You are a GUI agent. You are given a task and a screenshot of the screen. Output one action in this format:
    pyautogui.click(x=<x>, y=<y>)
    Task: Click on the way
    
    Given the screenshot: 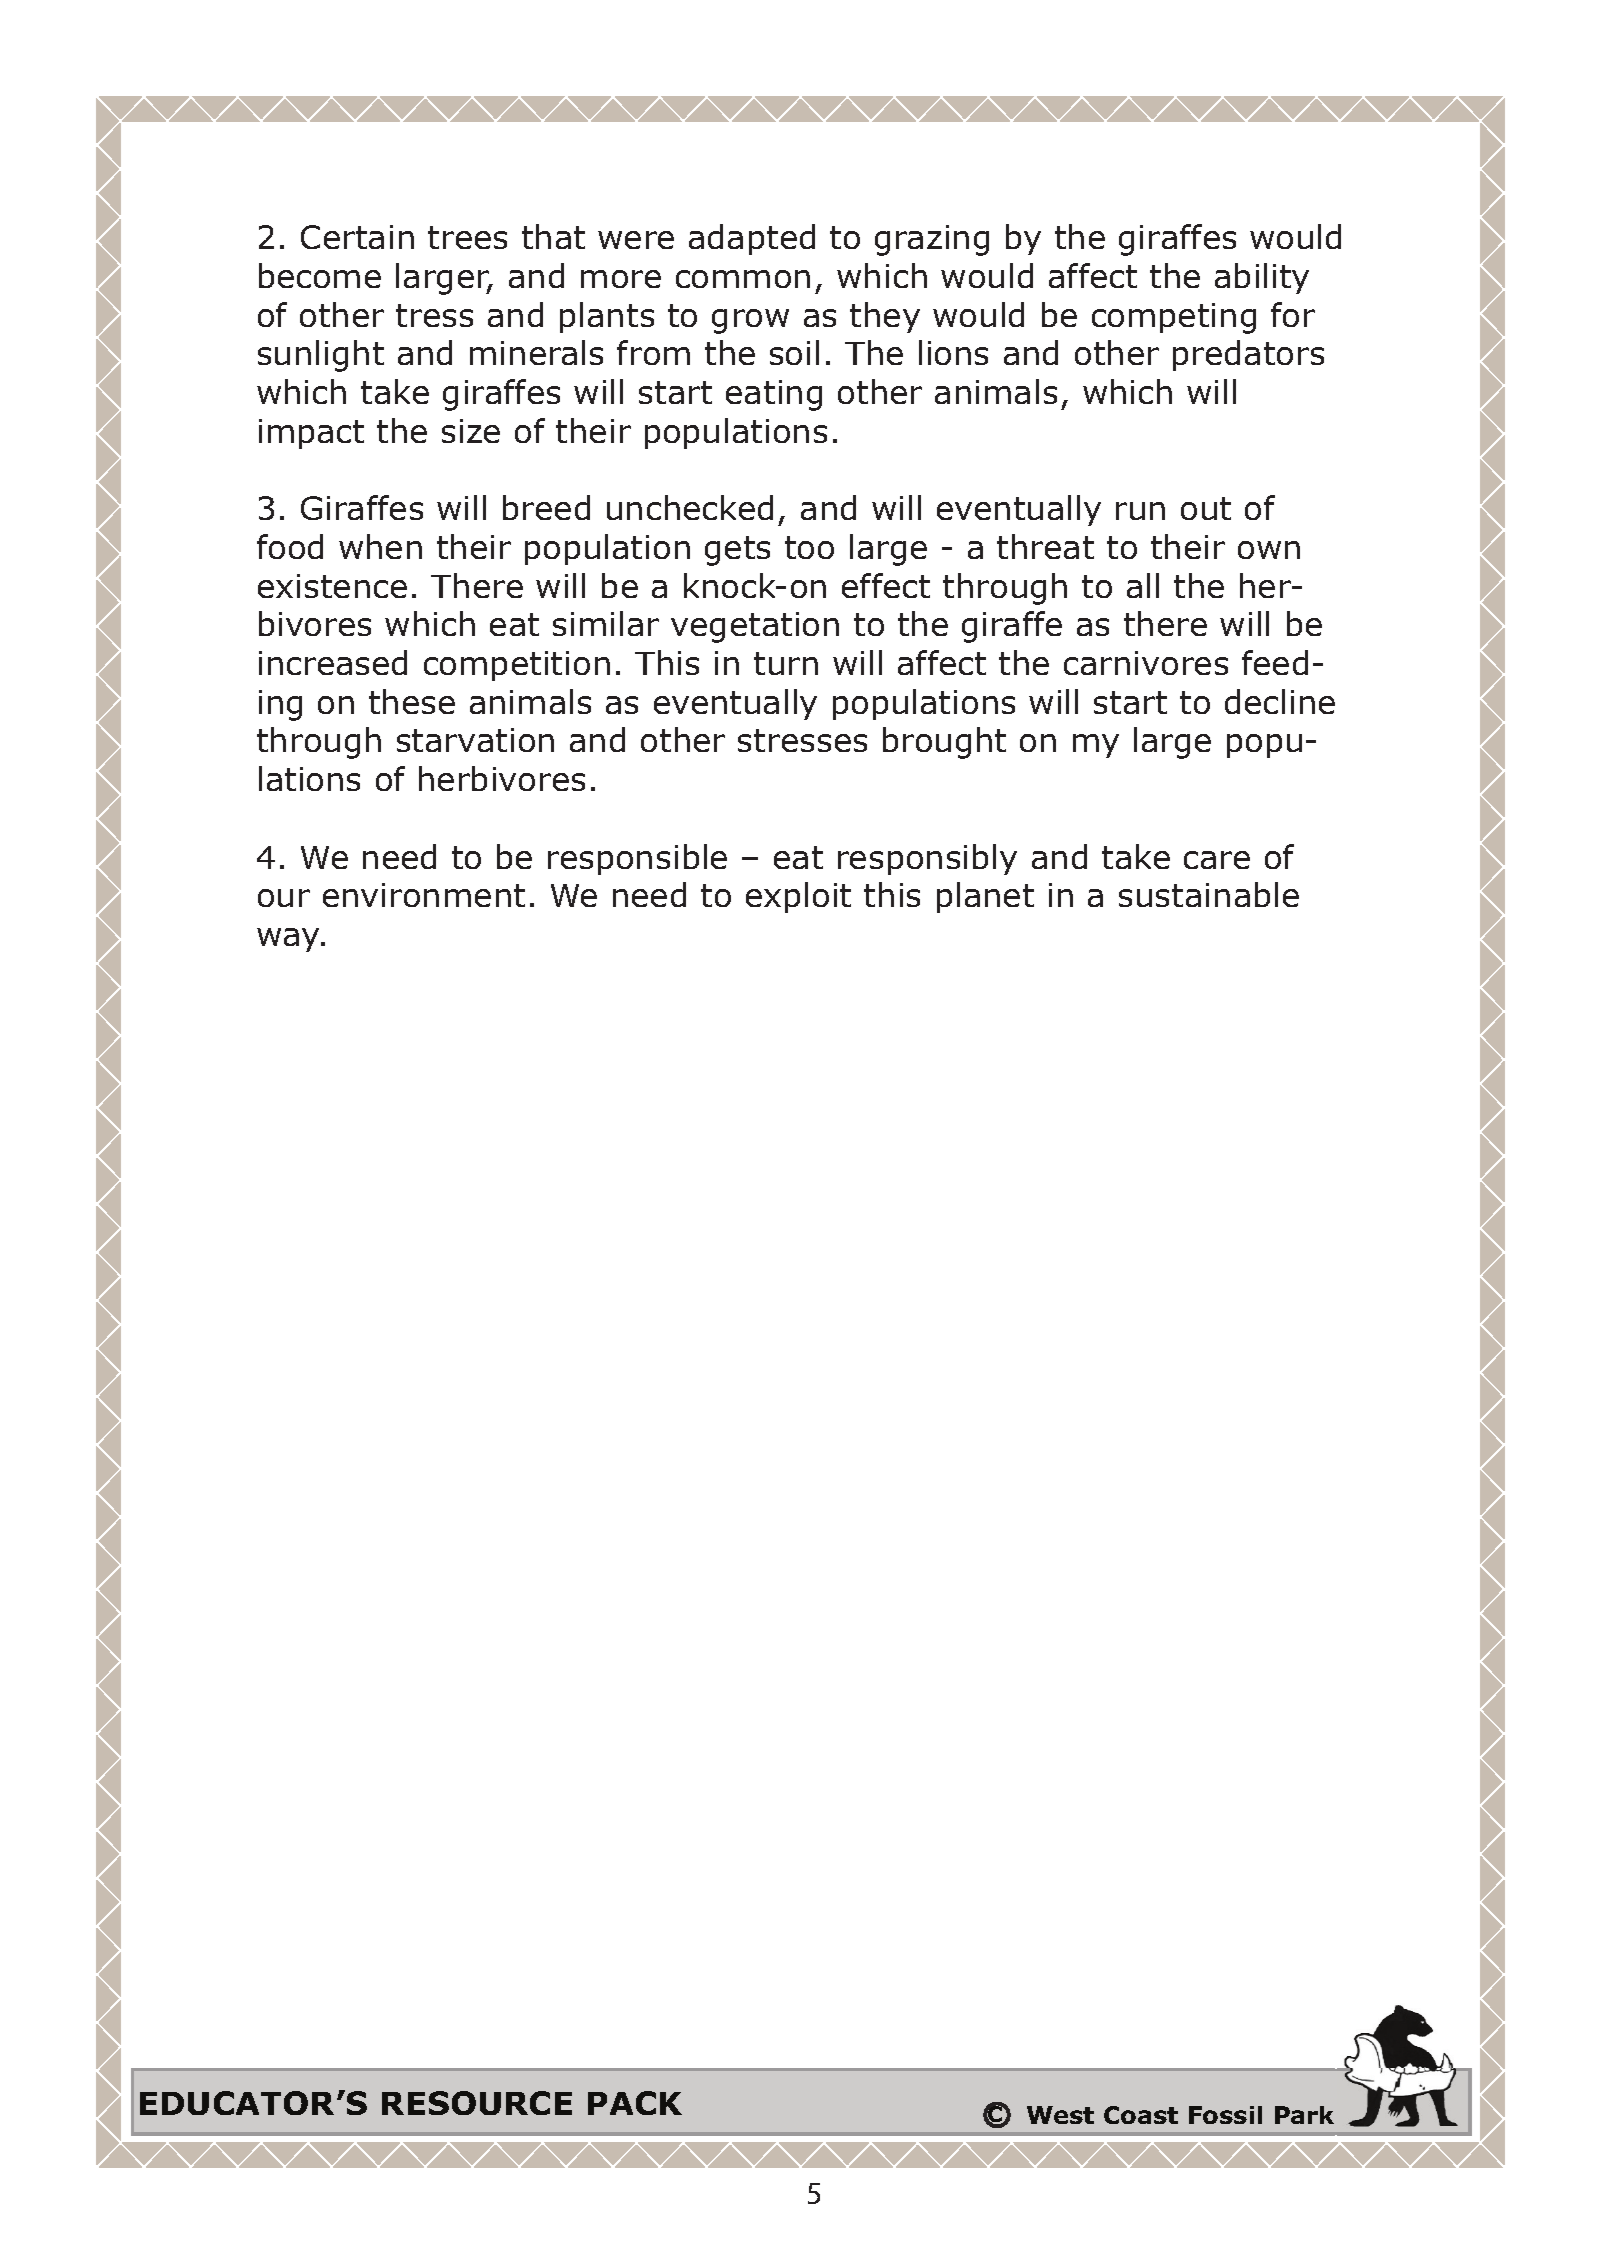 What is the action you would take?
    pyautogui.click(x=289, y=940)
